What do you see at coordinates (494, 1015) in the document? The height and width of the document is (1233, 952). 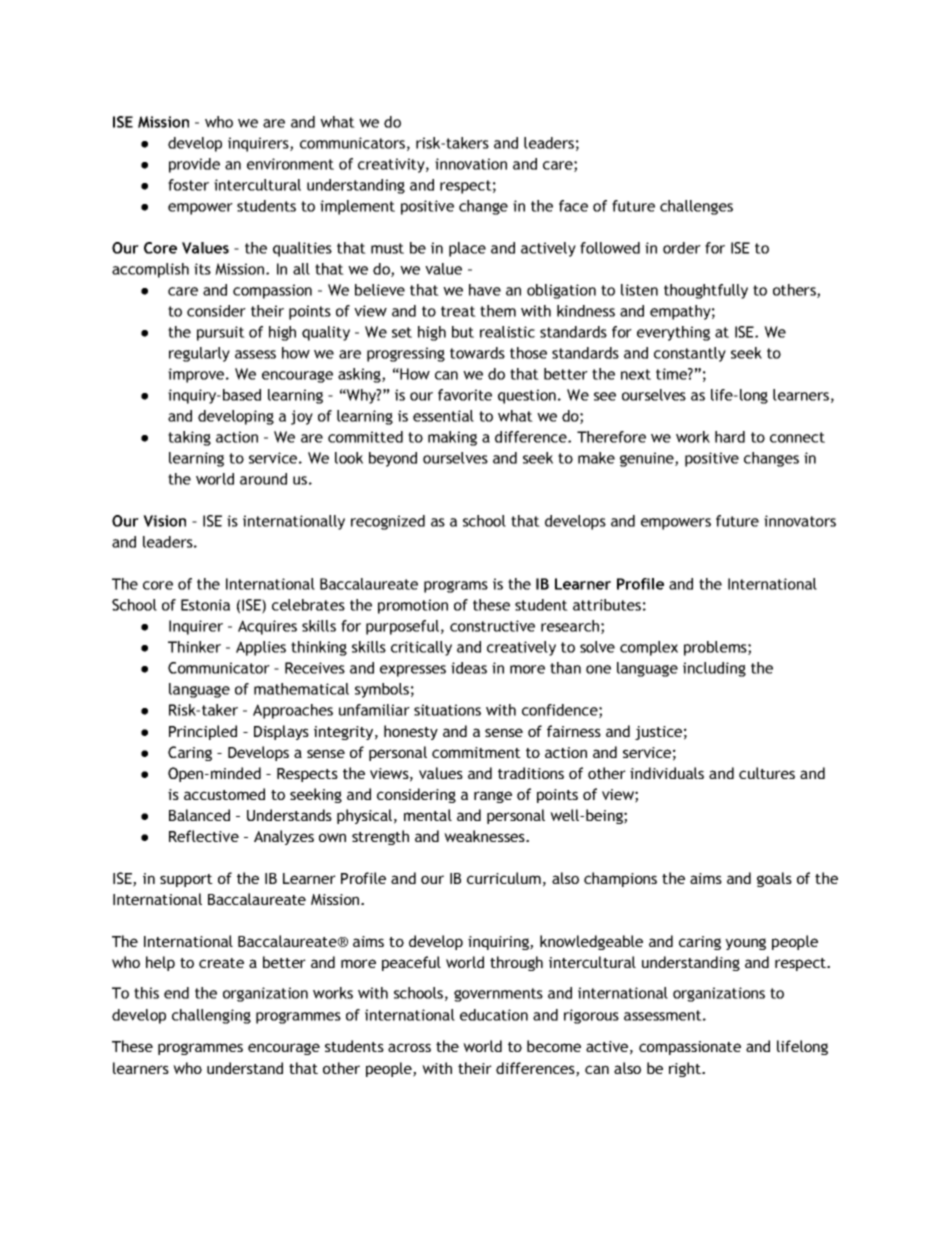 I see `education` at bounding box center [494, 1015].
